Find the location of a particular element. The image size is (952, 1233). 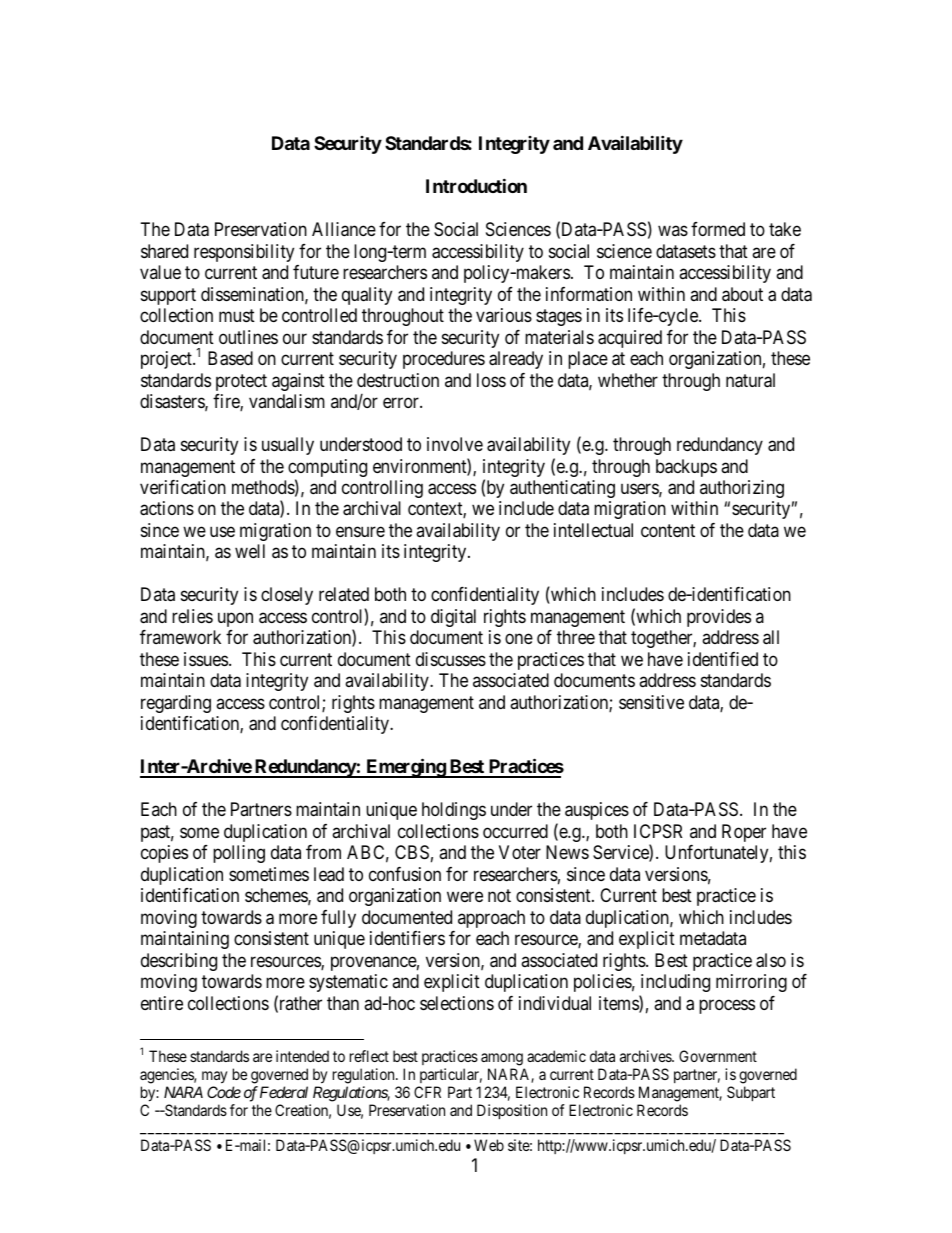

polling is located at coordinates (239, 854).
